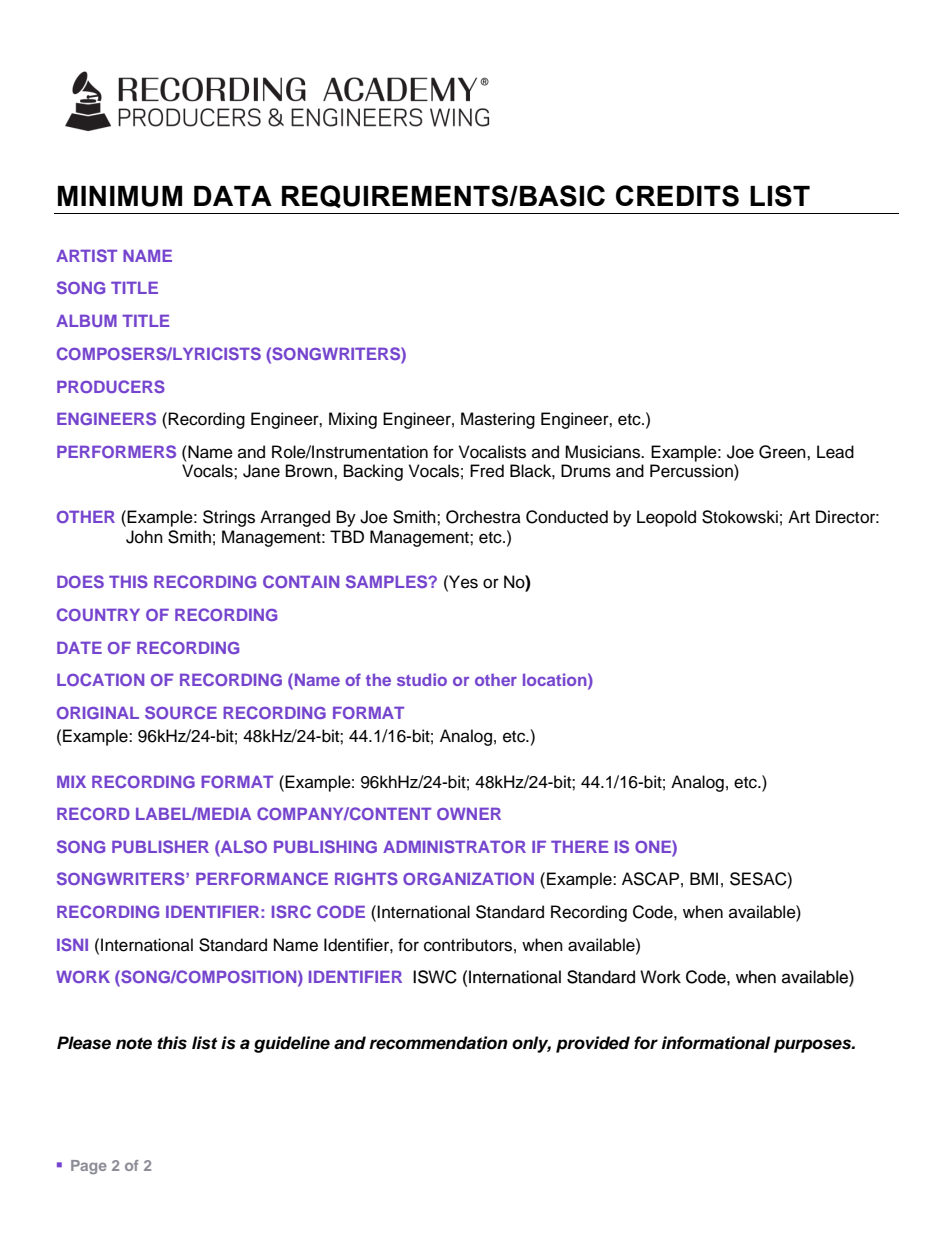 This image has width=952, height=1233. Describe the element at coordinates (120, 196) in the image. I see `MINIMUM` at that location.
